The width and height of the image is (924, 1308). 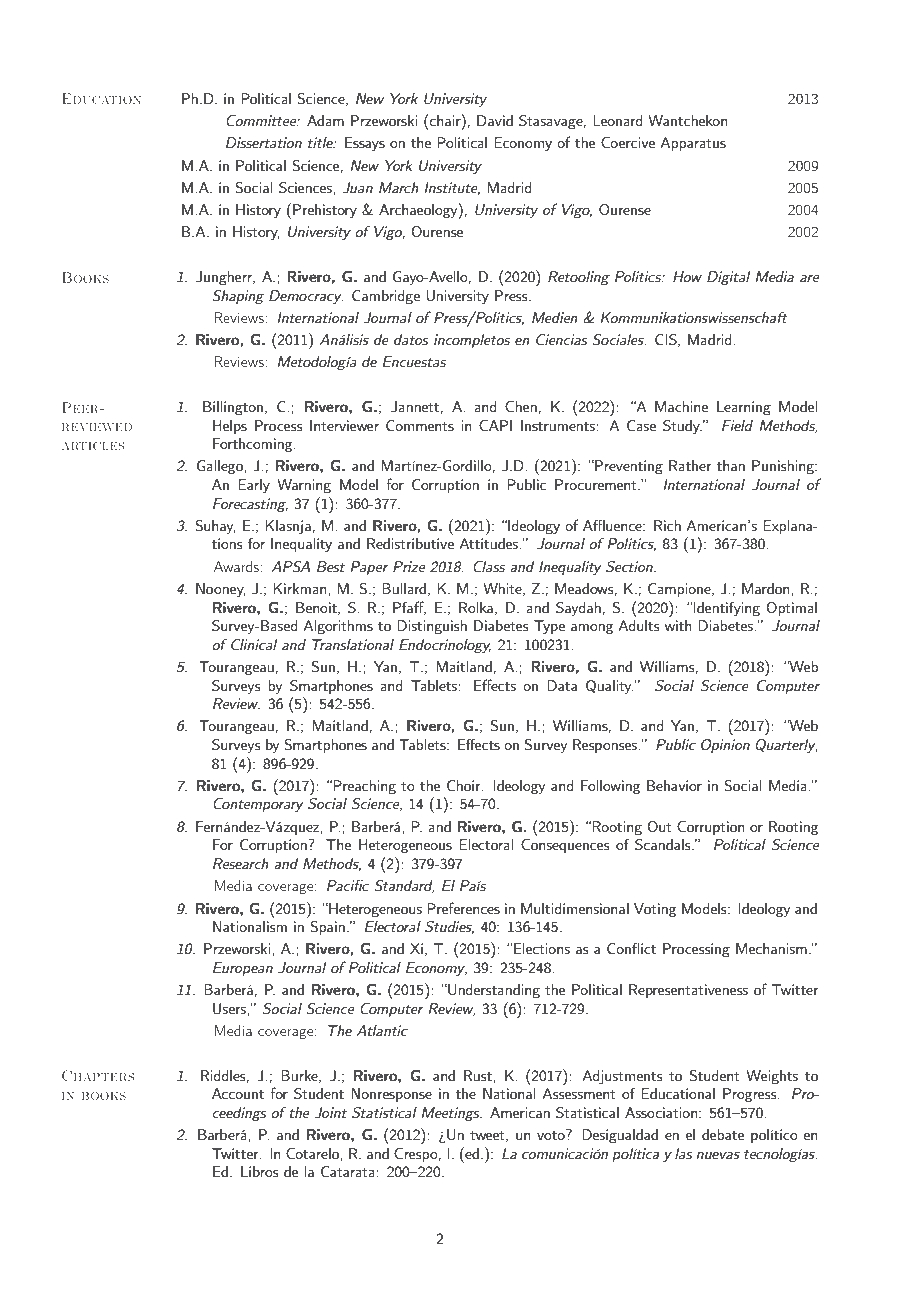 What do you see at coordinates (254, 645) in the image?
I see `Clinical` at bounding box center [254, 645].
